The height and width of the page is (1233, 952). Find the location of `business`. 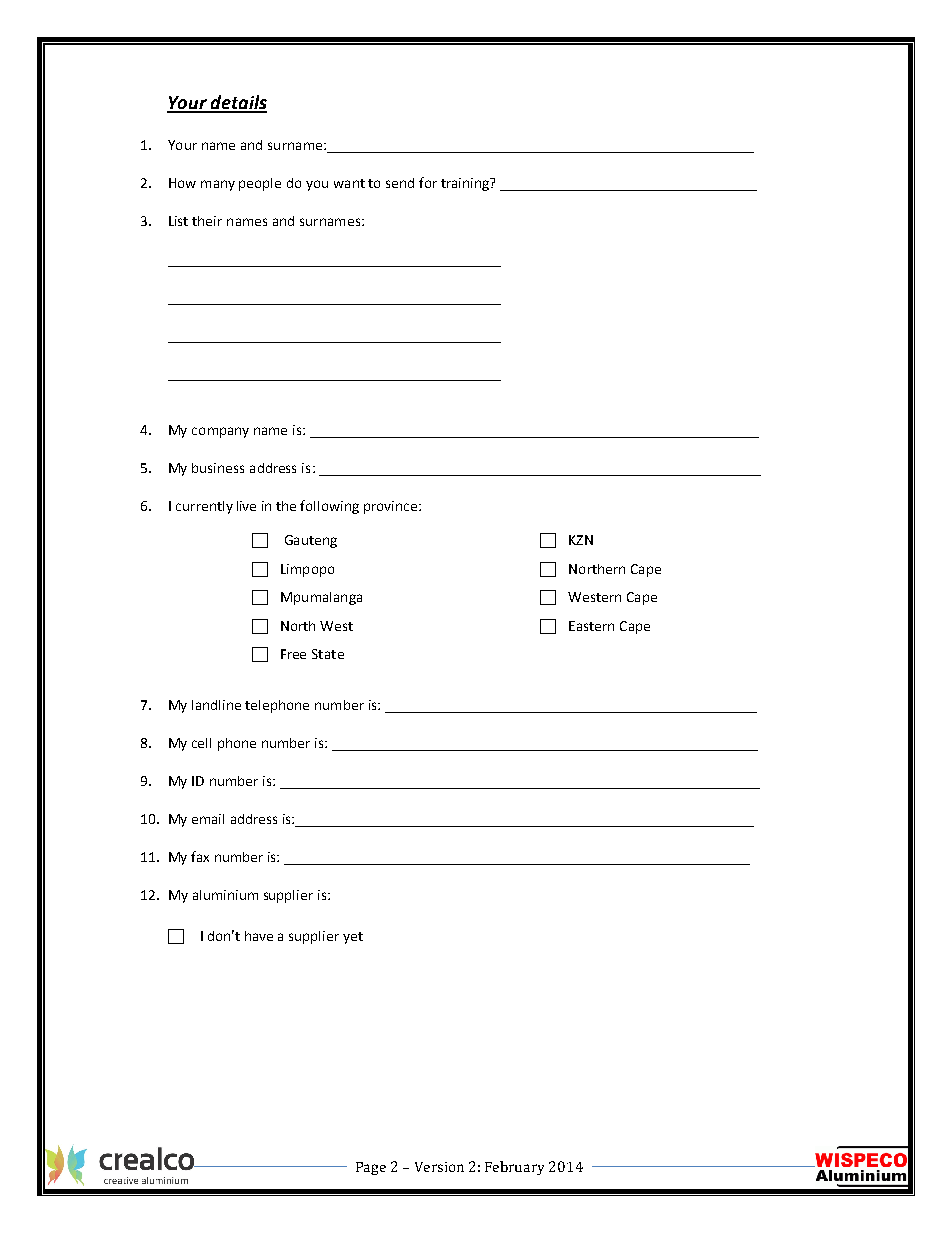

business is located at coordinates (218, 468).
